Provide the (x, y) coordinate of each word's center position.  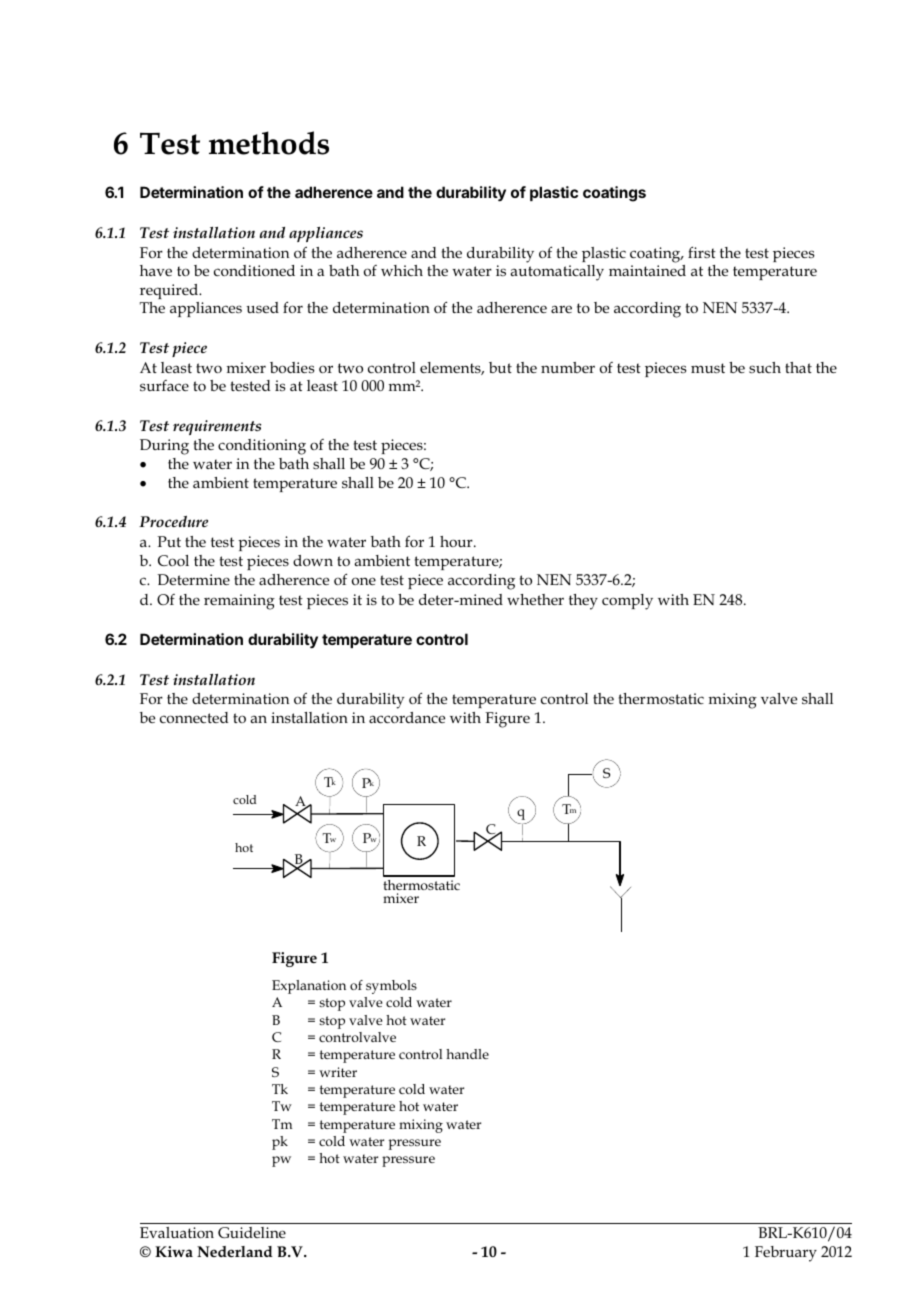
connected (194, 717)
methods (269, 143)
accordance (407, 717)
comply (627, 602)
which (402, 270)
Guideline (252, 1232)
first (702, 252)
